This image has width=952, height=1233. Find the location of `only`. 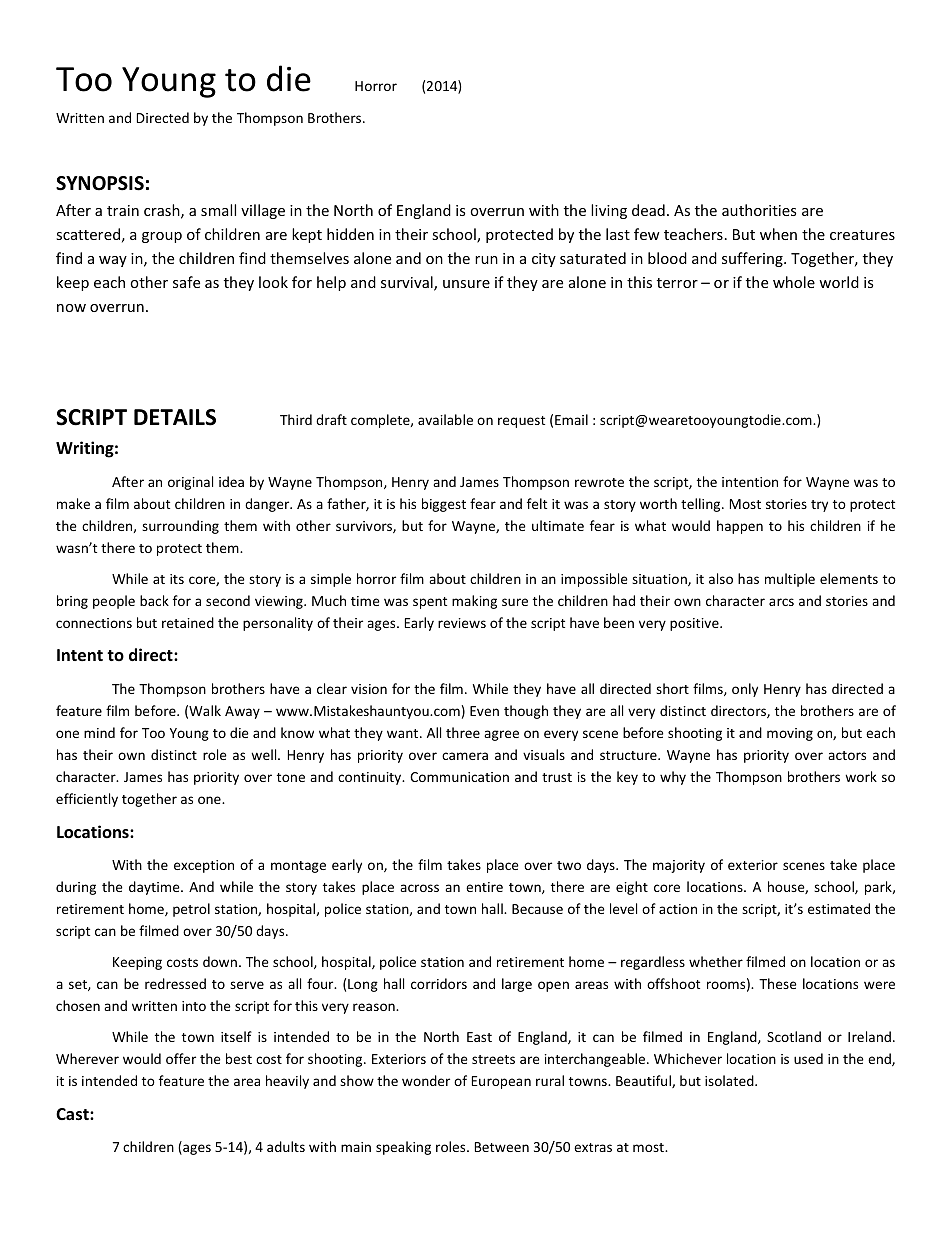

only is located at coordinates (745, 690).
